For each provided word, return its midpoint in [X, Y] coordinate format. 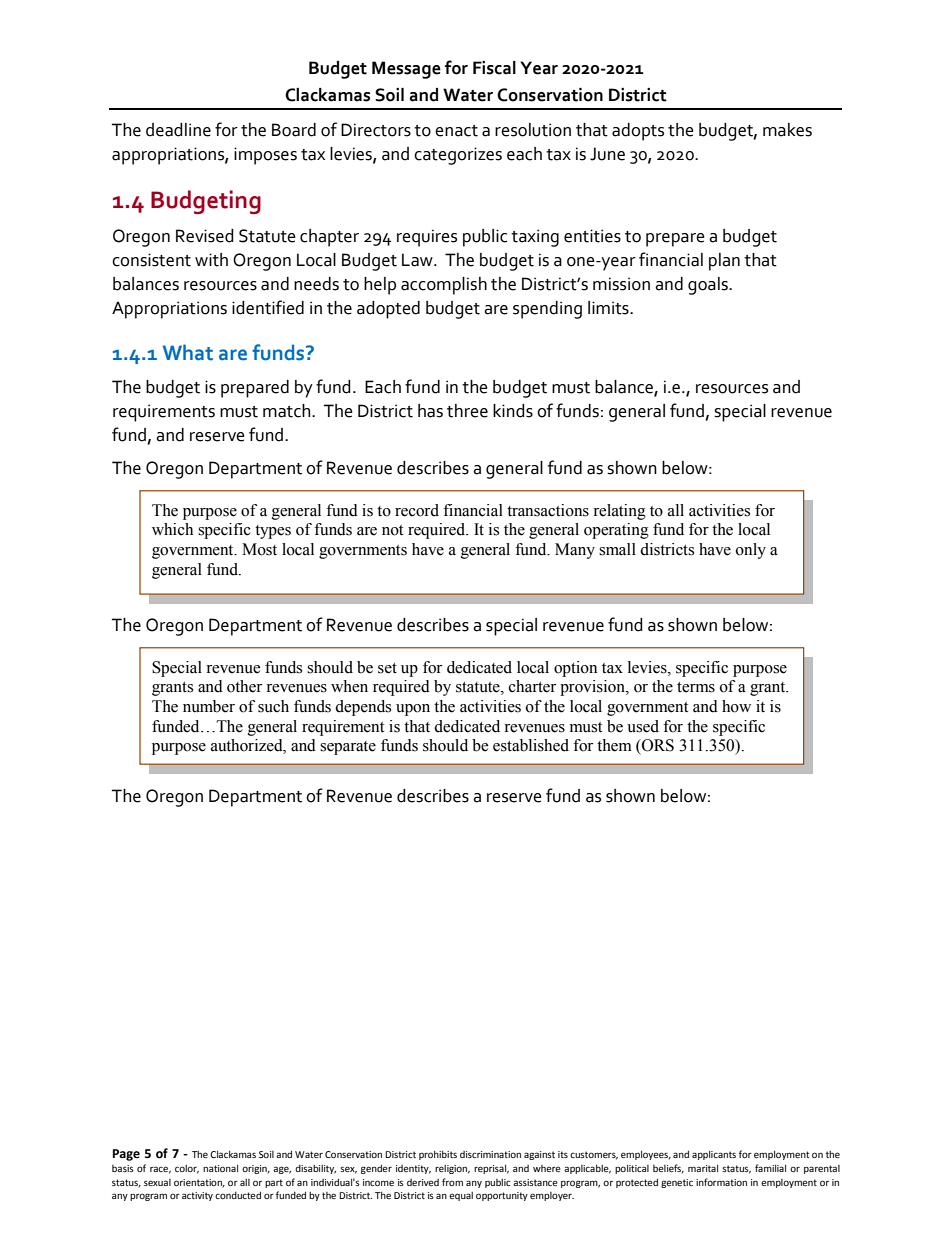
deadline [178, 130]
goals [709, 286]
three [467, 411]
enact [456, 131]
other [244, 686]
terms [696, 687]
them [614, 745]
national [220, 1168]
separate [348, 748]
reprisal [491, 1169]
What [188, 352]
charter [532, 686]
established [531, 745]
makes [787, 130]
